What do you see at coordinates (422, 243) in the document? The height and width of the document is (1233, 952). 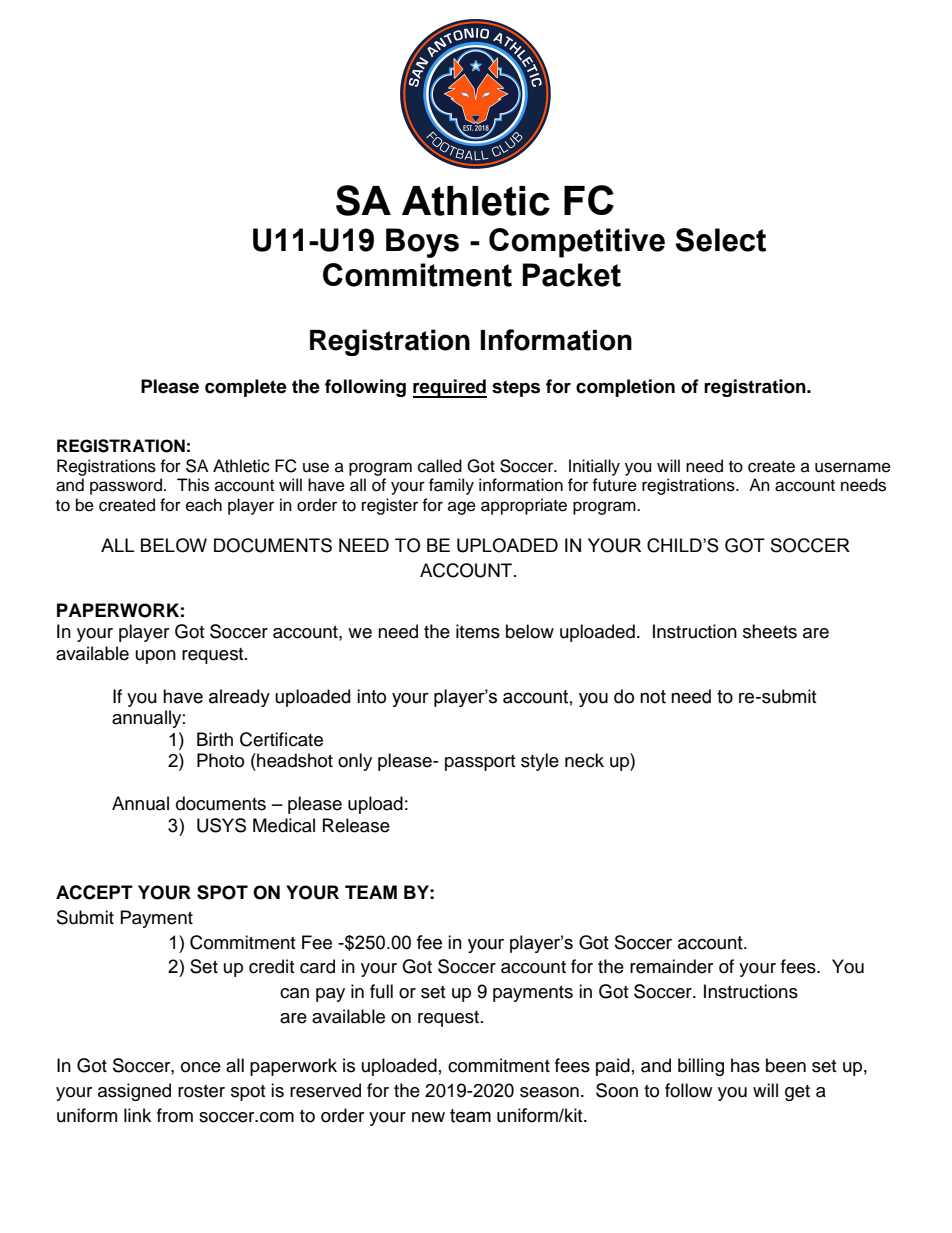 I see `Boys` at bounding box center [422, 243].
